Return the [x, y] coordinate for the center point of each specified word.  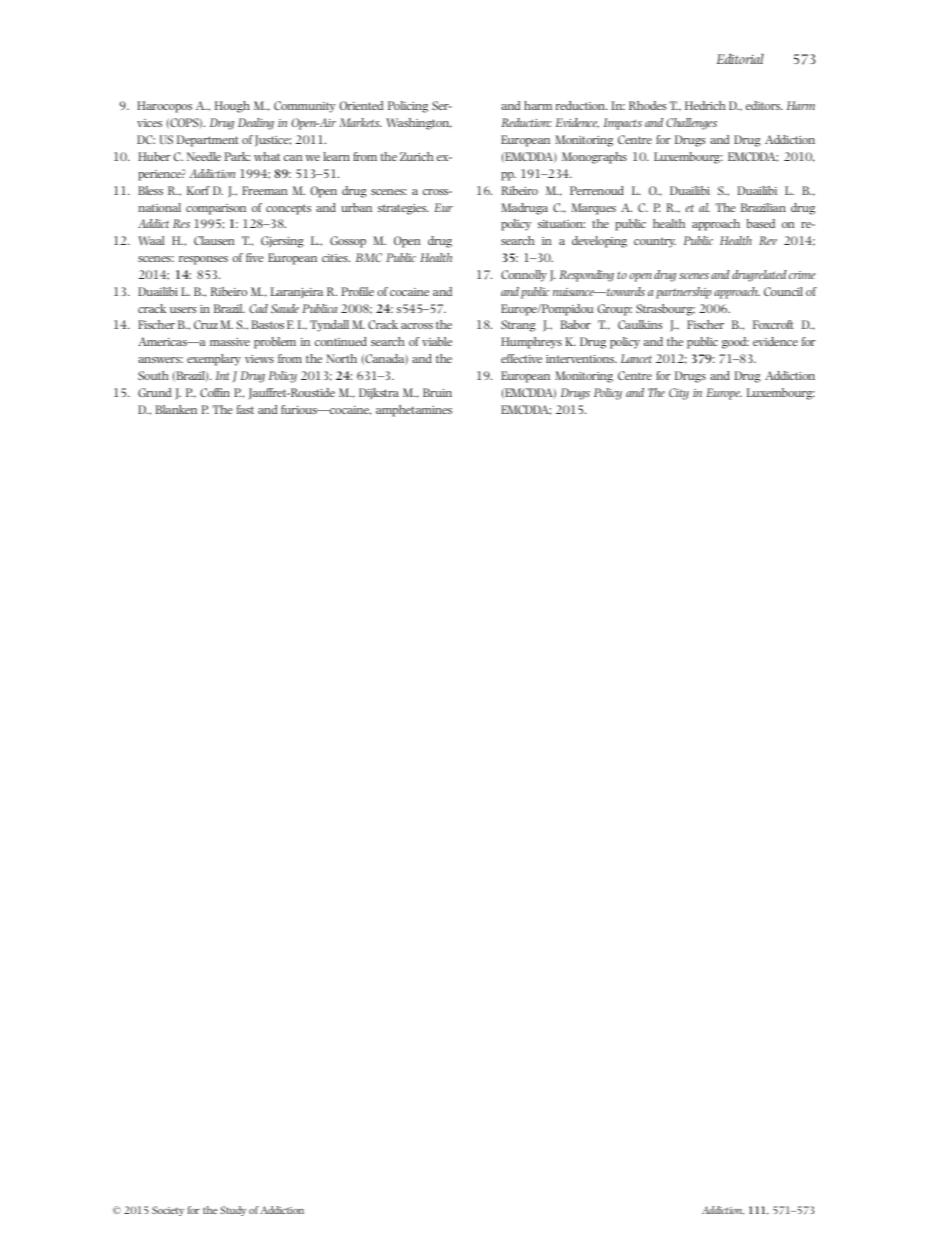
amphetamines [414, 411]
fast [245, 409]
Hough [232, 107]
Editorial [740, 59]
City [679, 394]
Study [233, 1211]
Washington [419, 124]
